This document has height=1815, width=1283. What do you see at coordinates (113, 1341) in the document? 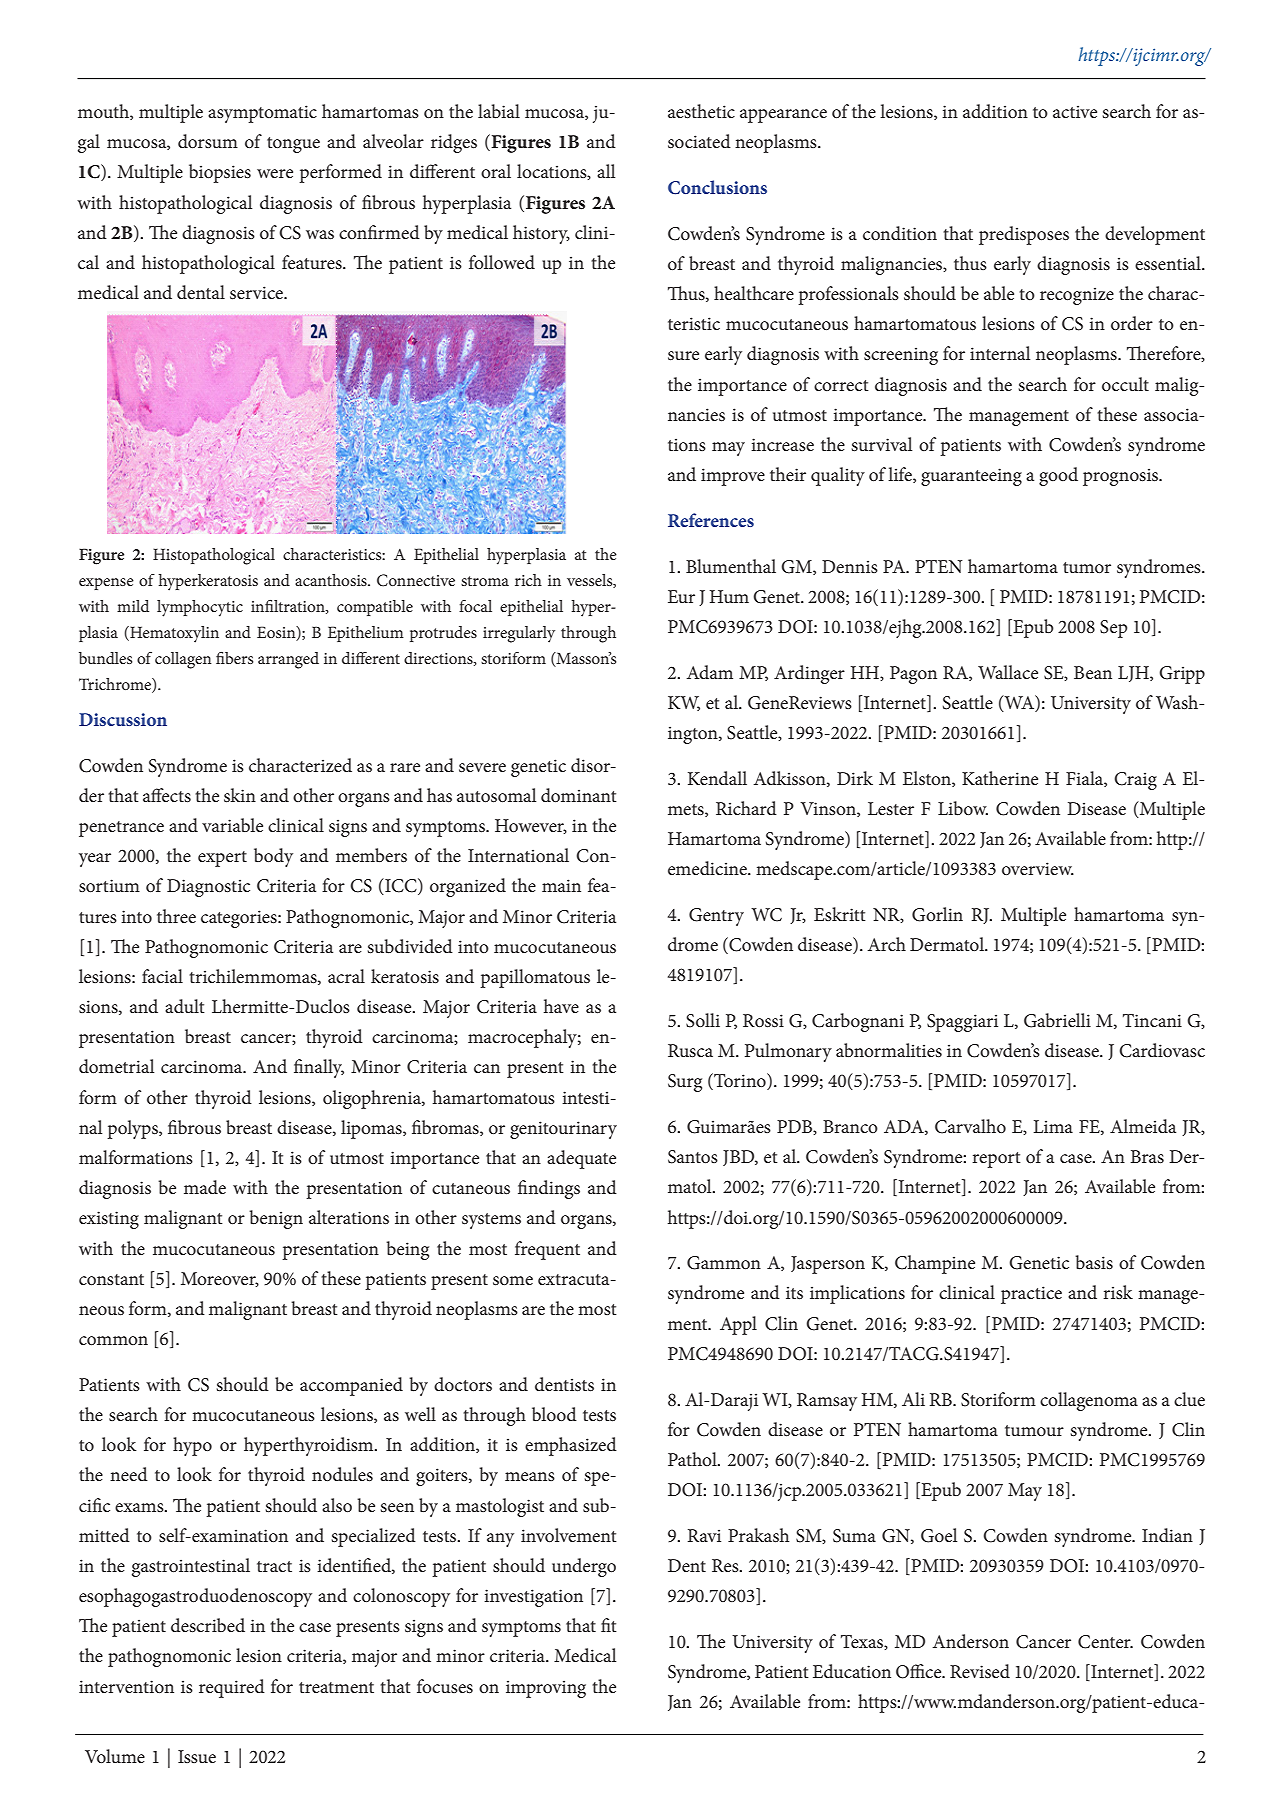
I see `common` at bounding box center [113, 1341].
